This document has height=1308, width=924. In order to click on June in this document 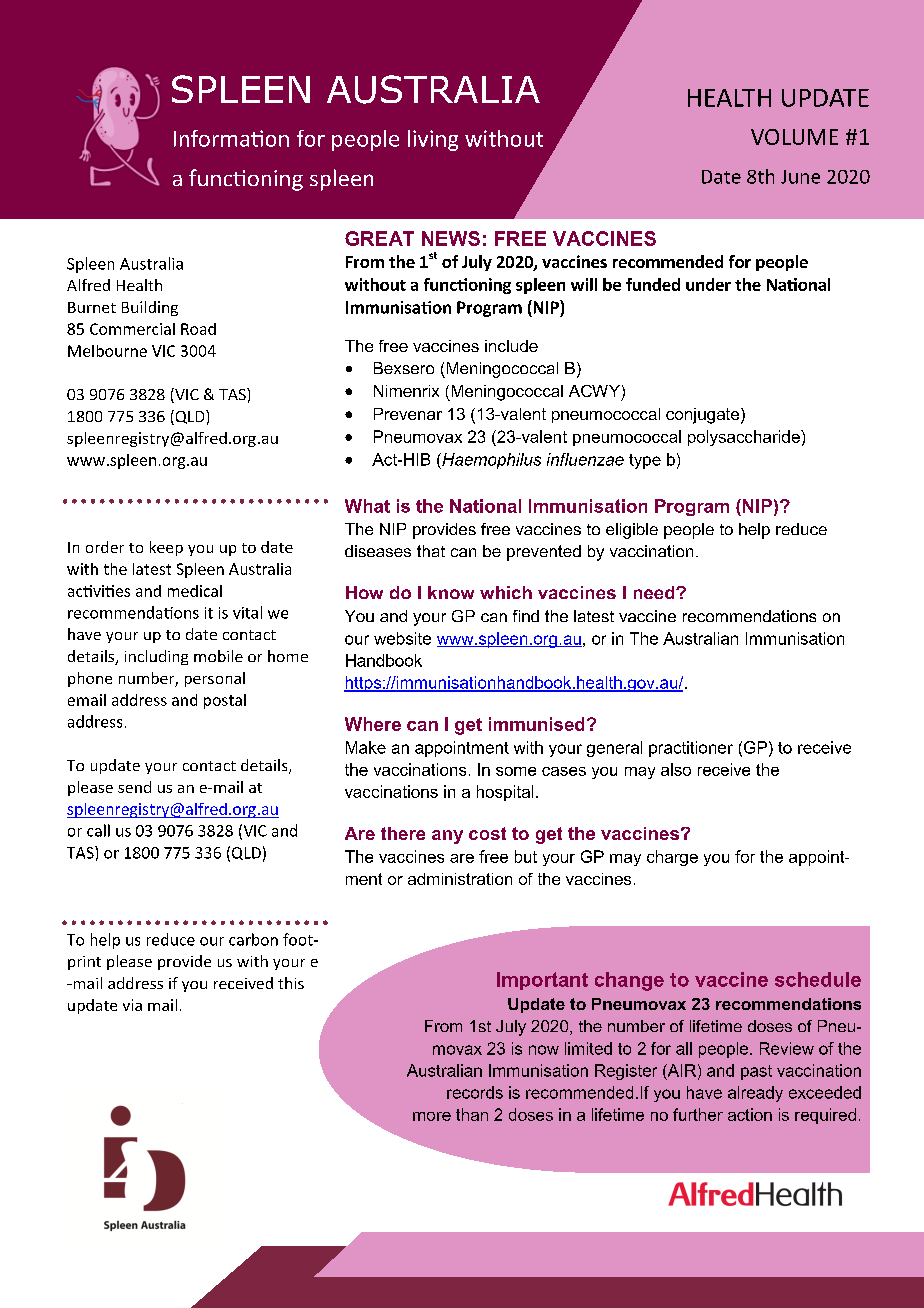, I will do `click(800, 177)`.
